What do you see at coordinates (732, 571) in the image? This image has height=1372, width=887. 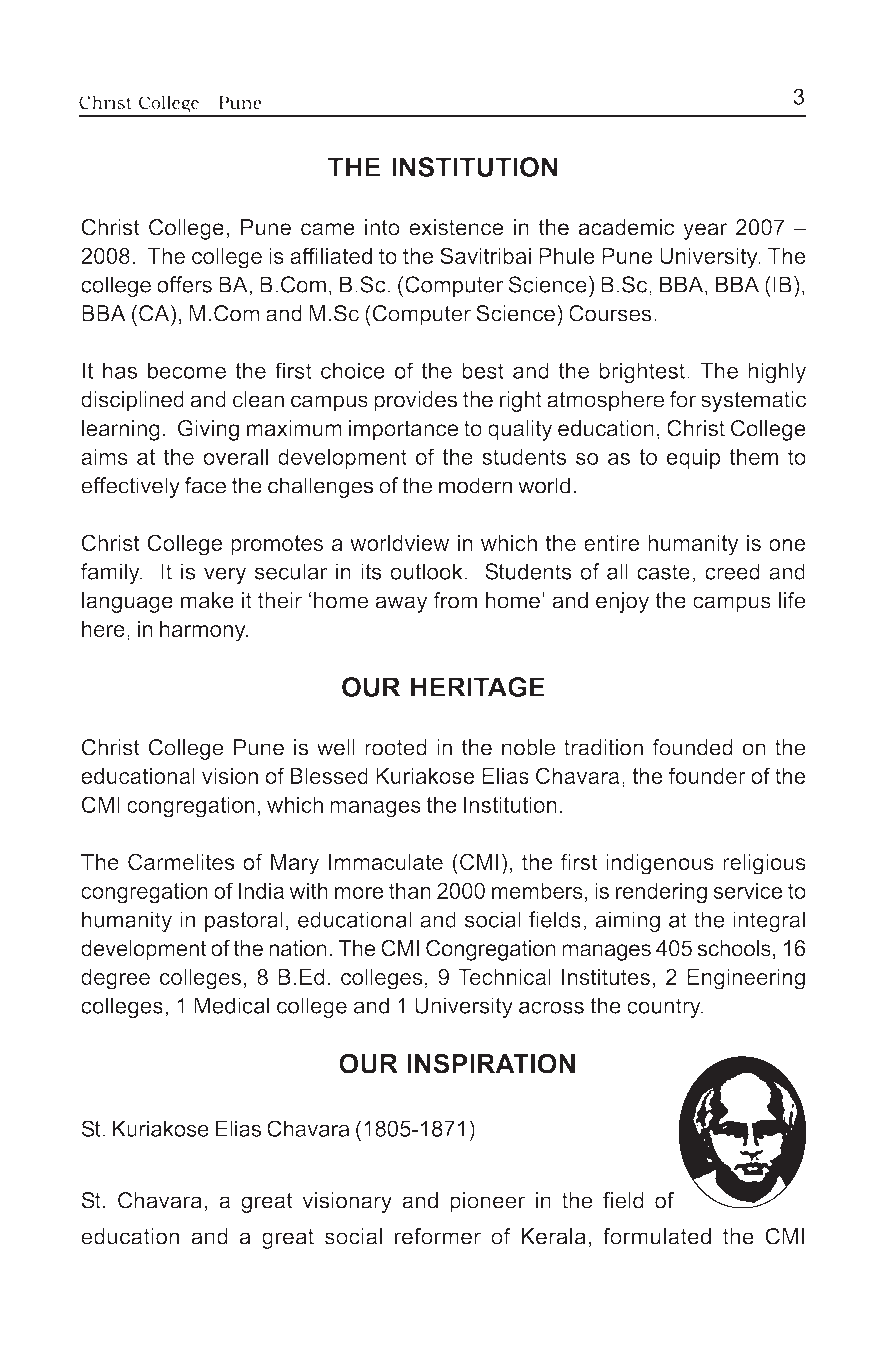 I see `creed` at bounding box center [732, 571].
